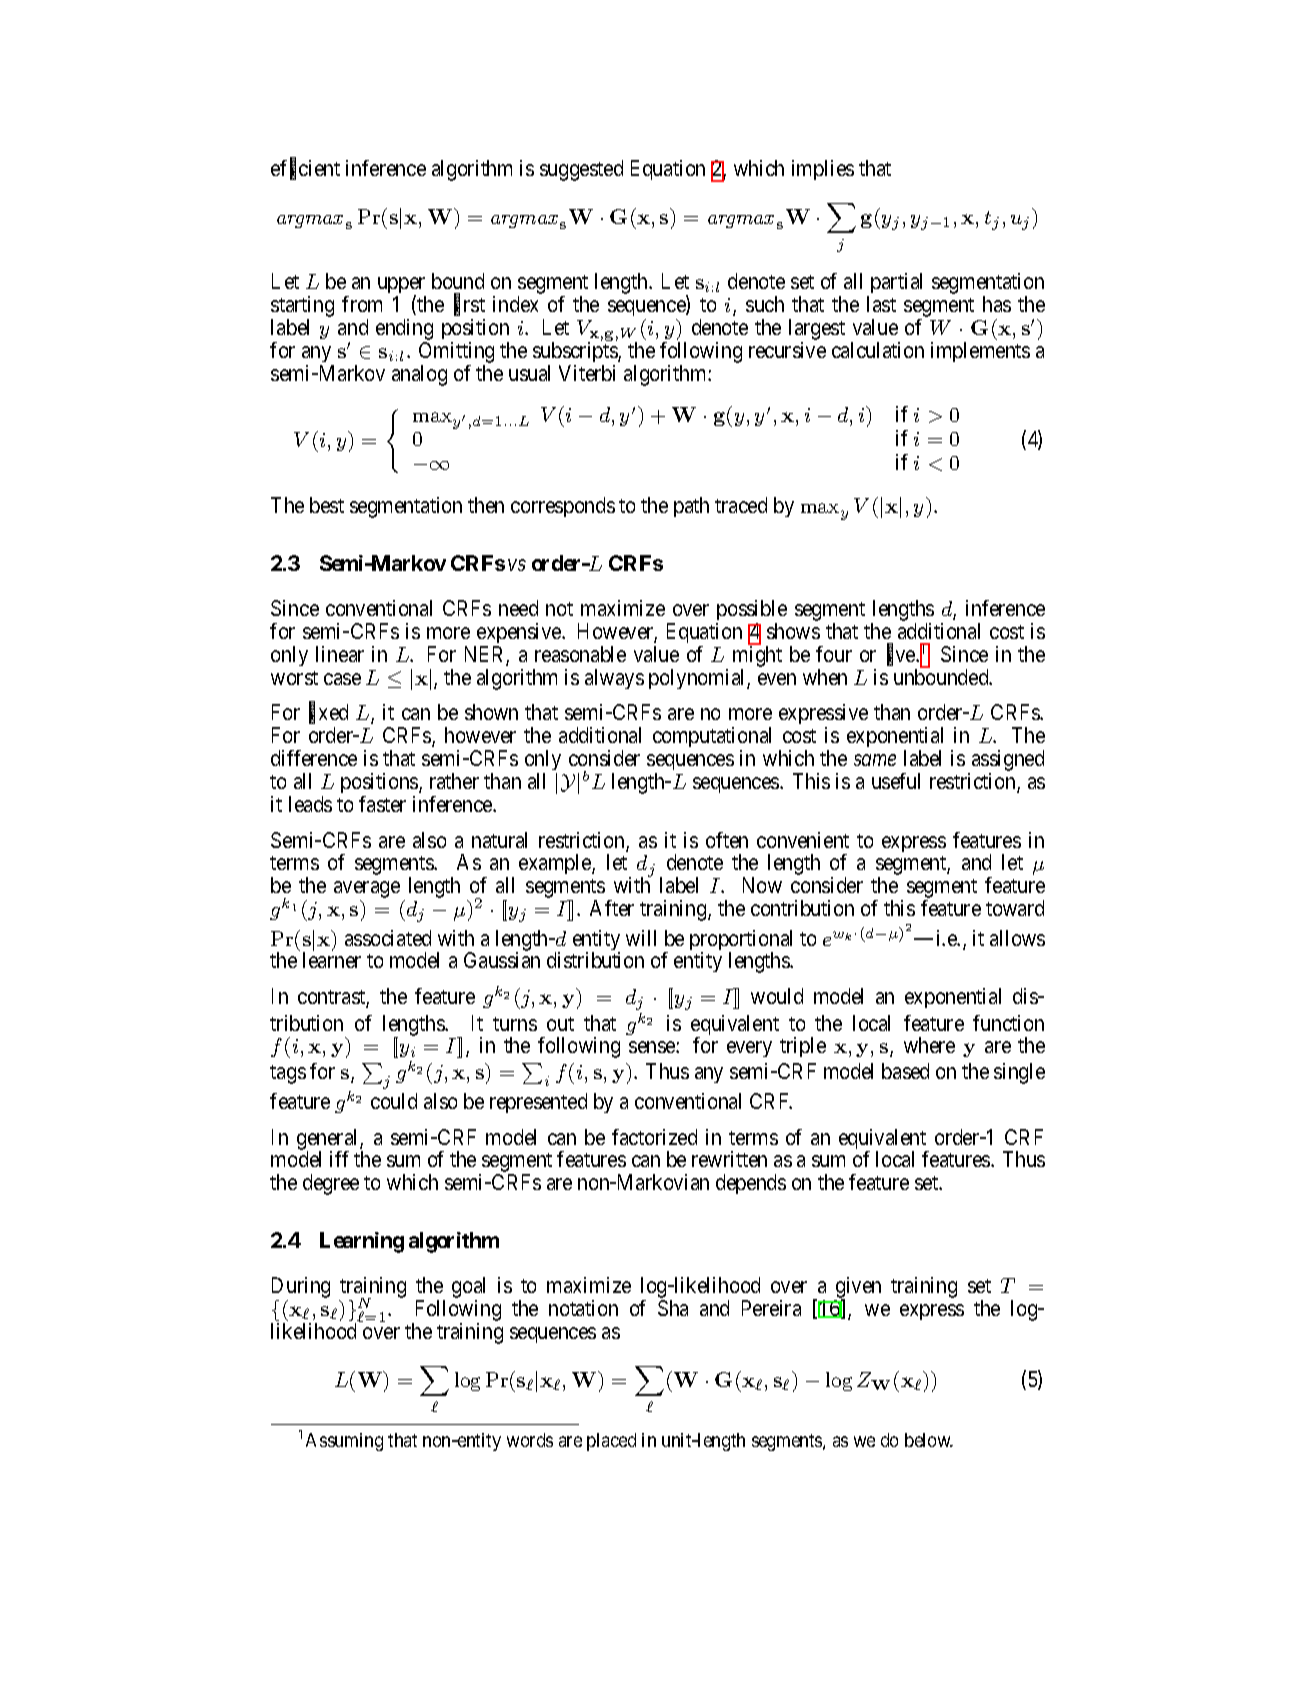 This screenshot has height=1703, width=1316. What do you see at coordinates (580, 654) in the screenshot?
I see `reasonable` at bounding box center [580, 654].
